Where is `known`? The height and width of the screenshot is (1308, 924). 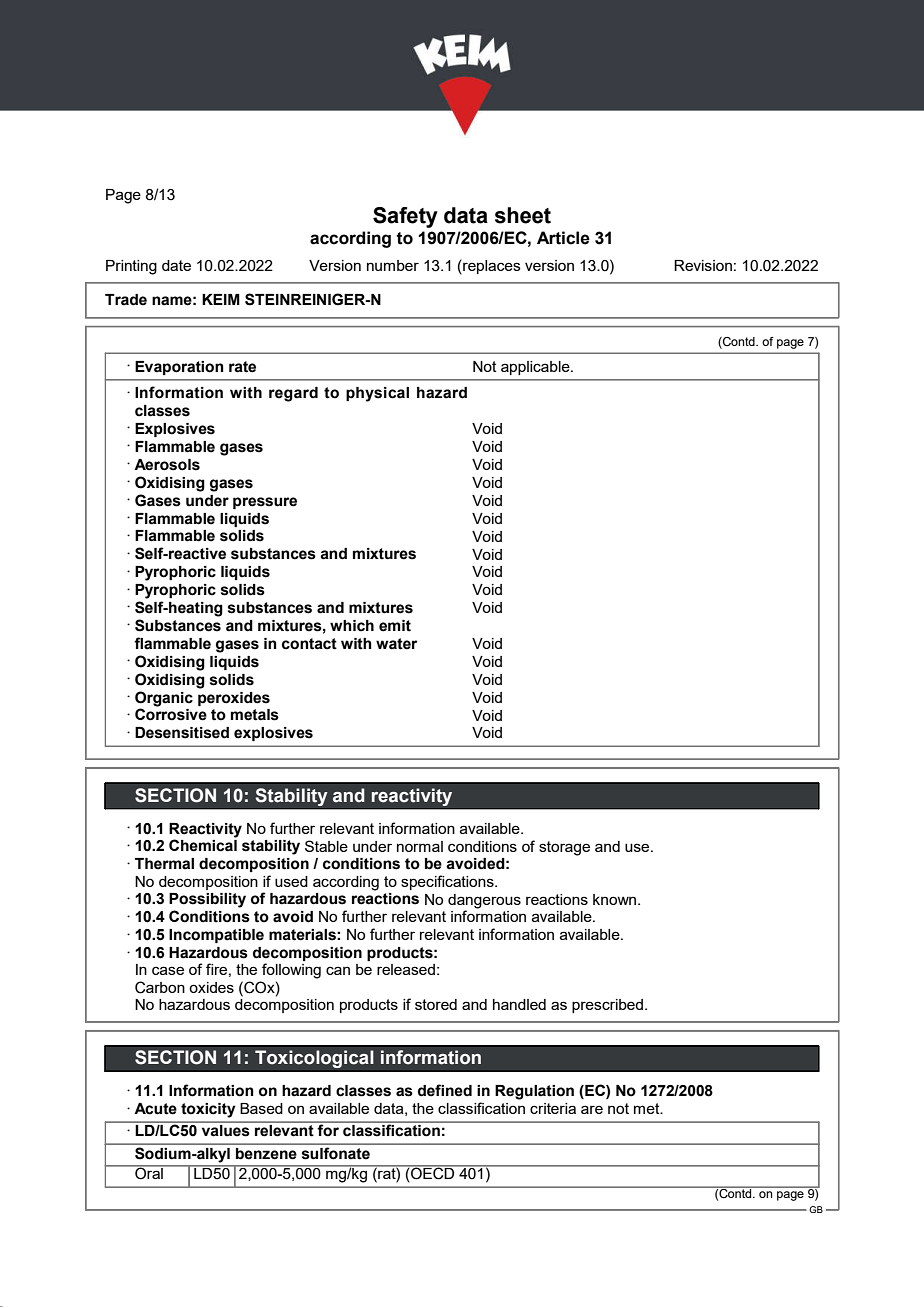
known is located at coordinates (616, 899).
